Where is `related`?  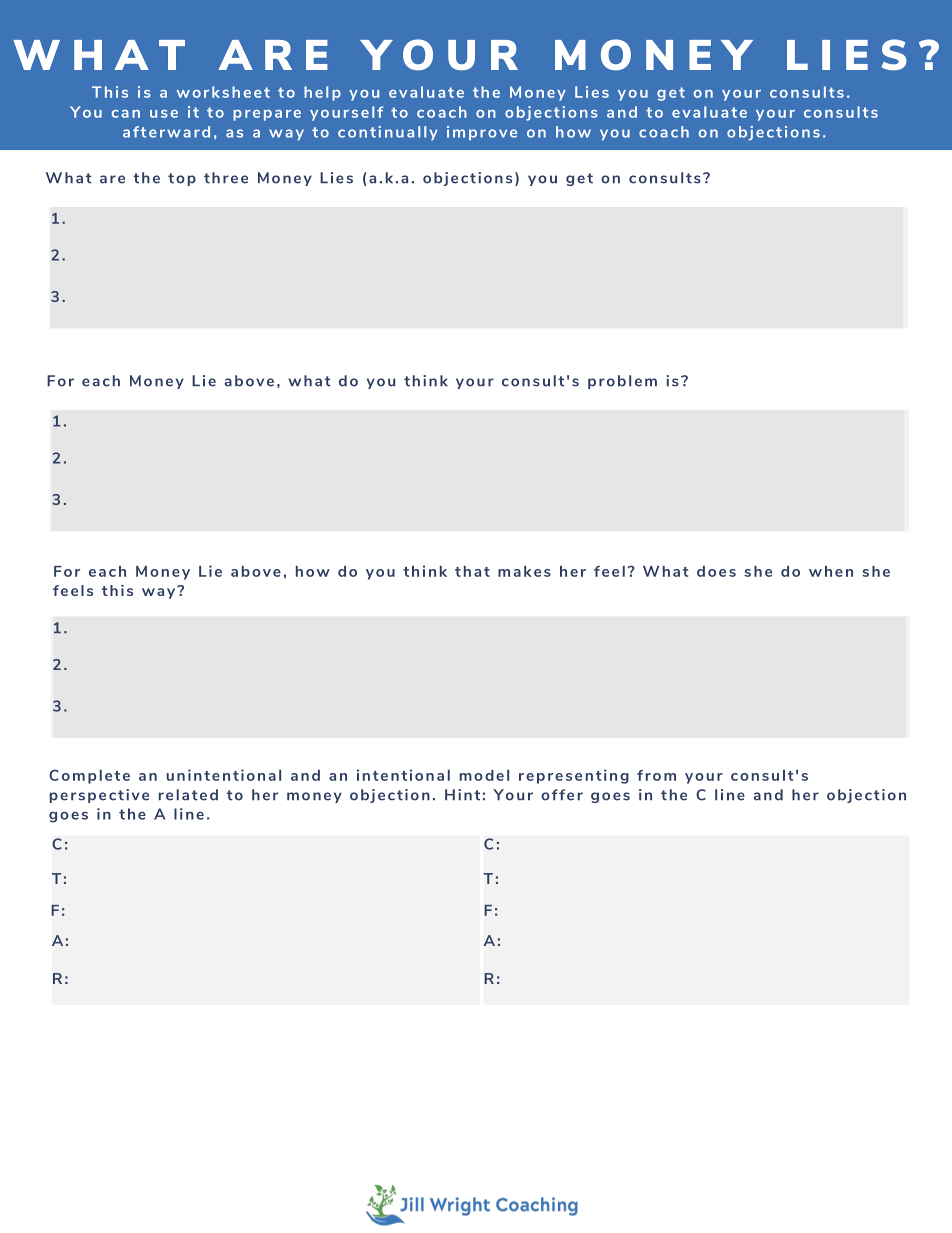 related is located at coordinates (188, 795).
